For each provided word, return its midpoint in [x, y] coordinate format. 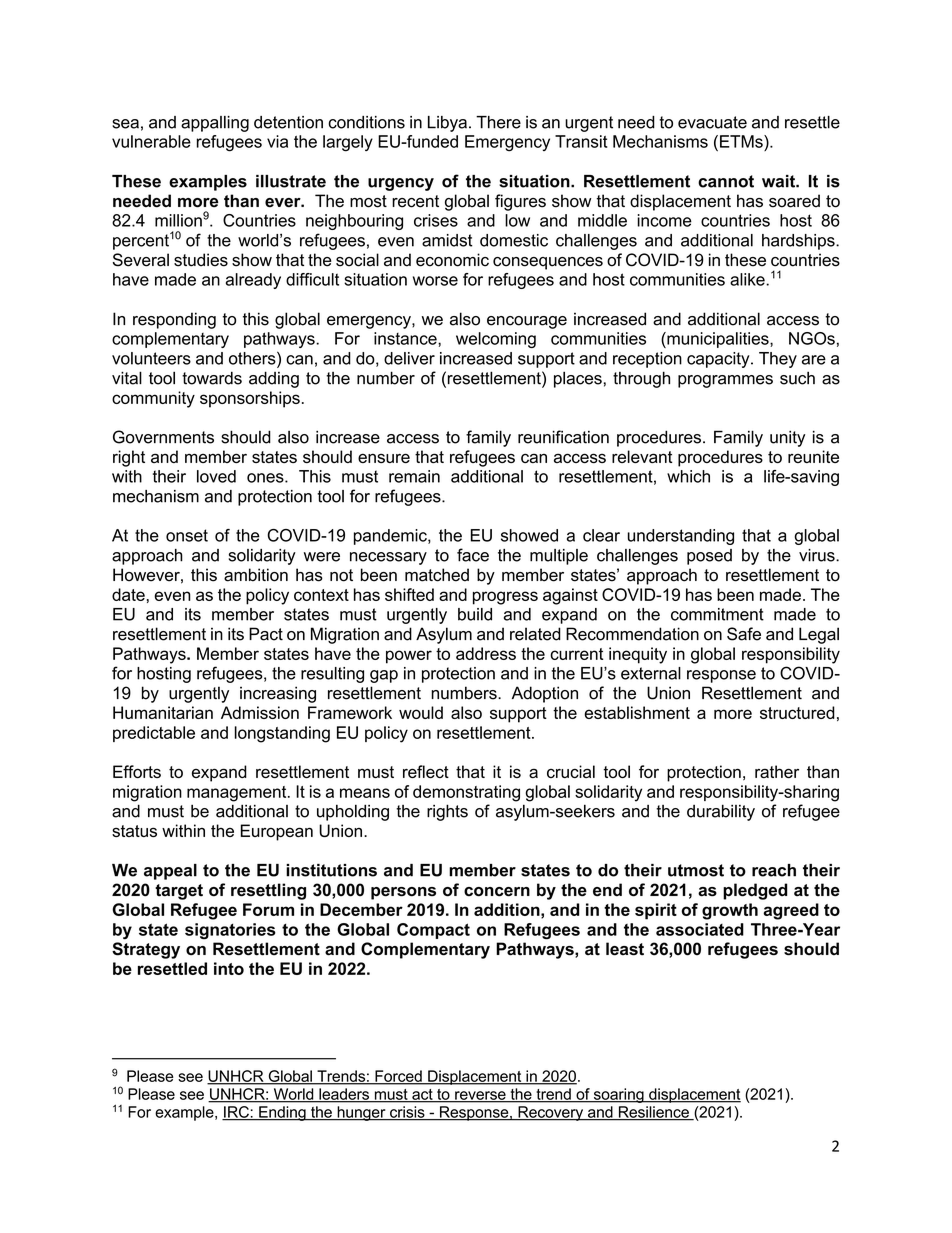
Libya [447, 124]
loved [216, 476]
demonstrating [466, 793]
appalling [215, 124]
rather [777, 771]
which [688, 476]
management [238, 794]
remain [414, 476]
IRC [236, 1113]
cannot [726, 181]
